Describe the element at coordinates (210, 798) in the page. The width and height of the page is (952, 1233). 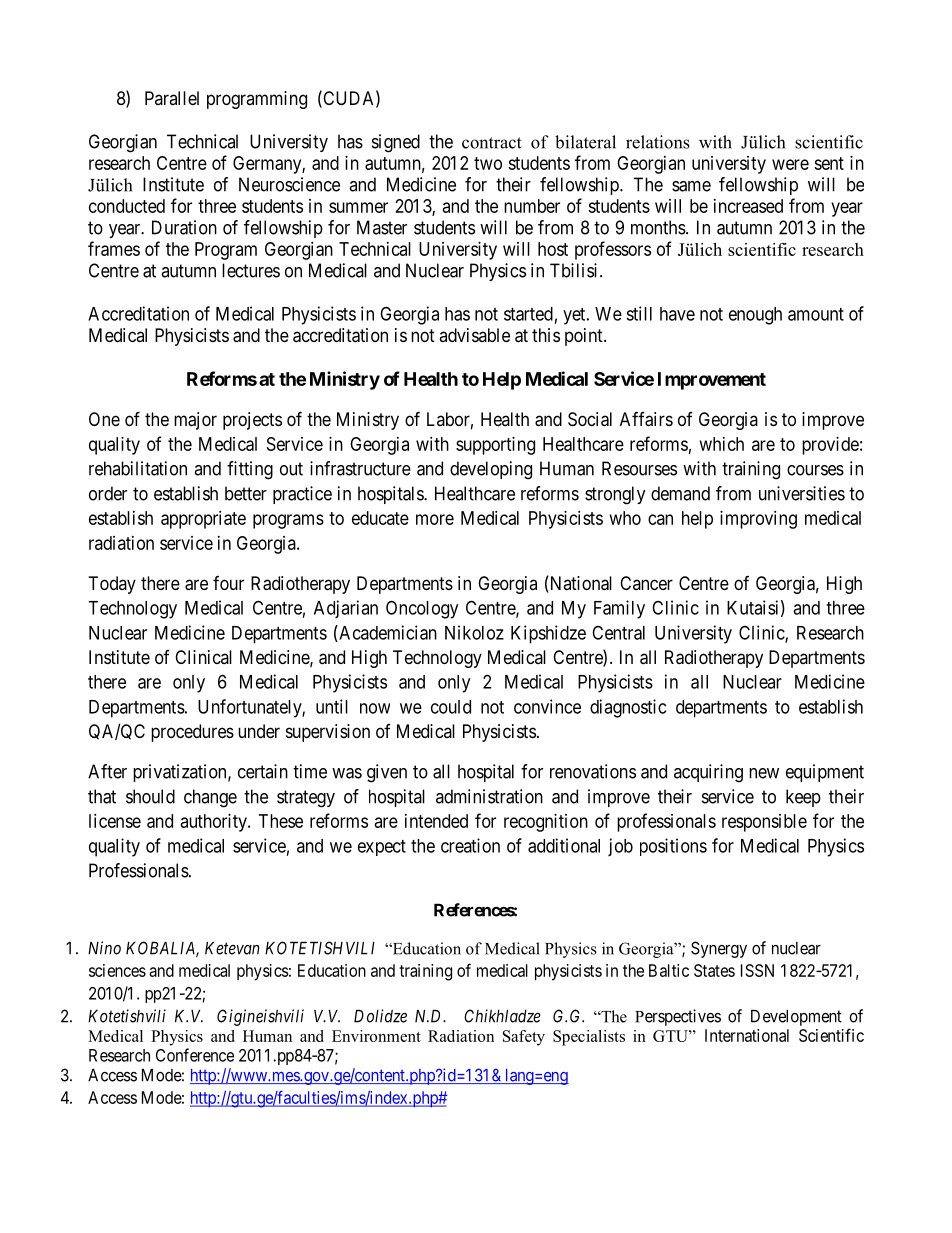
I see `change` at that location.
